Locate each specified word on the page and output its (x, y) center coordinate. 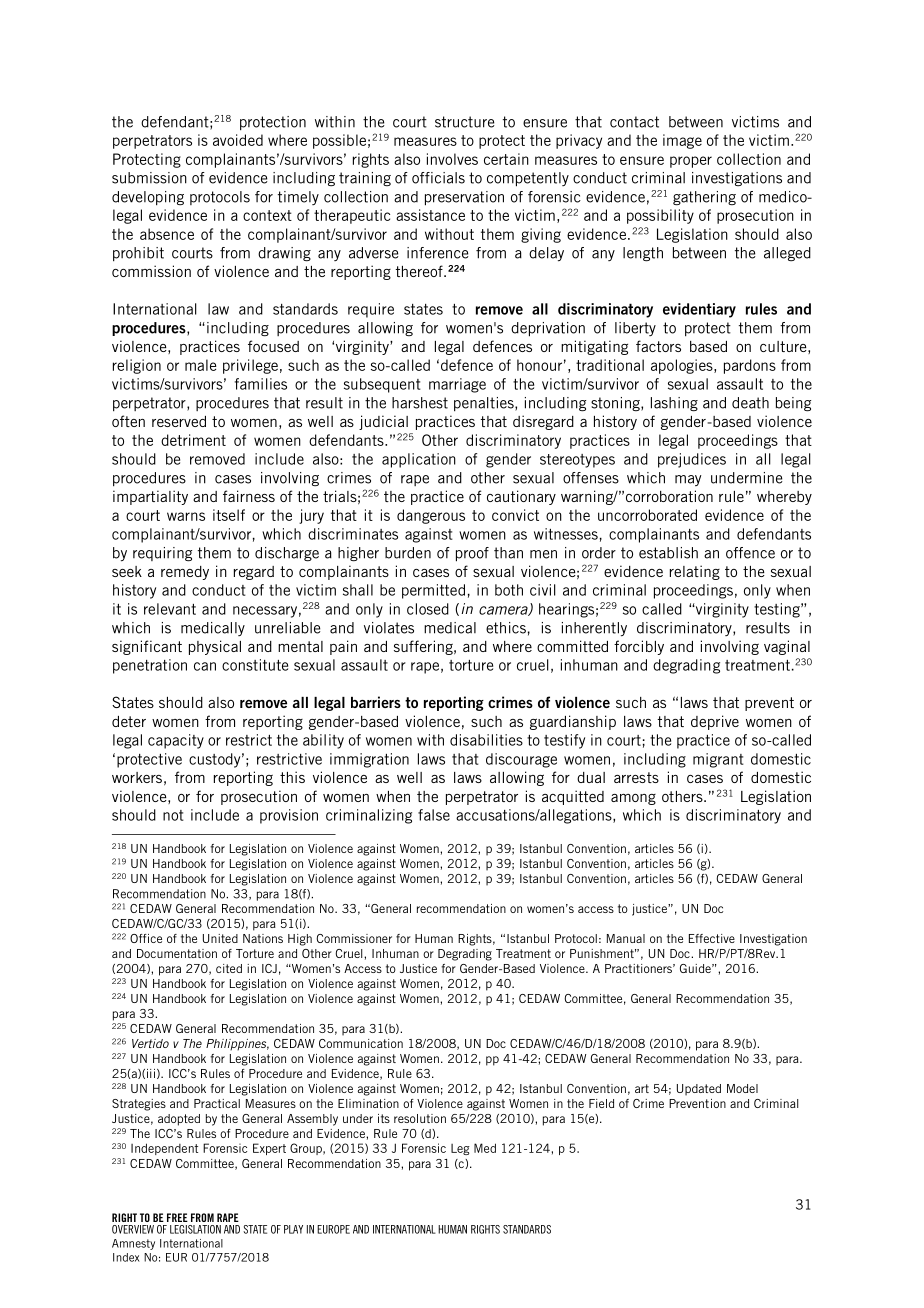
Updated (699, 1090)
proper (691, 162)
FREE (177, 1217)
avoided (238, 140)
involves (452, 159)
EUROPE (333, 1229)
